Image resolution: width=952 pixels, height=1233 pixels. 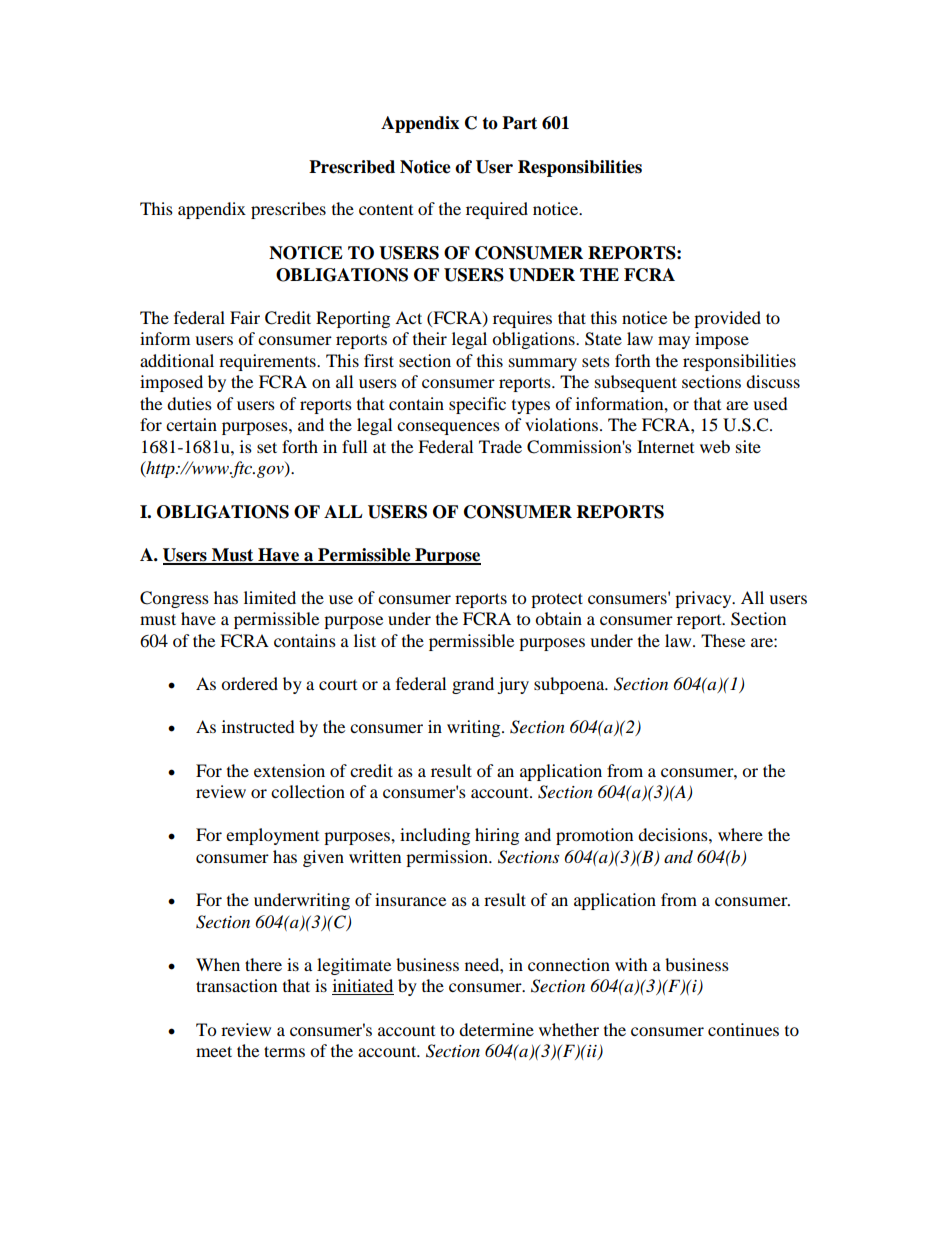 What do you see at coordinates (704, 599) in the page?
I see `privacy` at bounding box center [704, 599].
